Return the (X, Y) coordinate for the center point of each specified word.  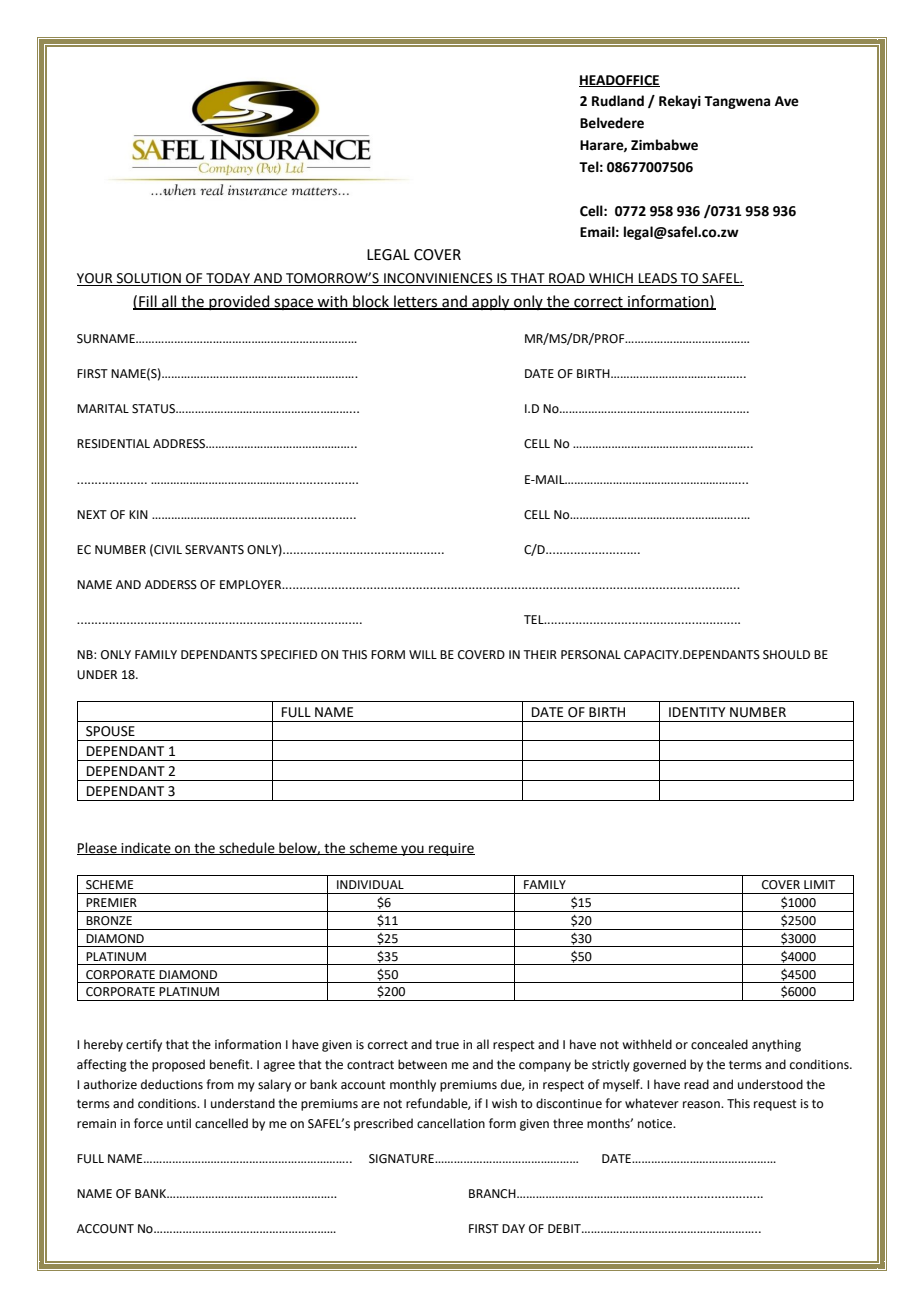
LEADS (658, 279)
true (447, 1045)
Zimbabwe (664, 145)
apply (491, 303)
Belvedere (612, 123)
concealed (719, 1044)
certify (144, 1045)
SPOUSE (110, 731)
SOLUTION (149, 279)
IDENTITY (697, 712)
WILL (423, 654)
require (451, 849)
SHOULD (786, 655)
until (179, 1123)
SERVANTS (214, 550)
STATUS (154, 409)
